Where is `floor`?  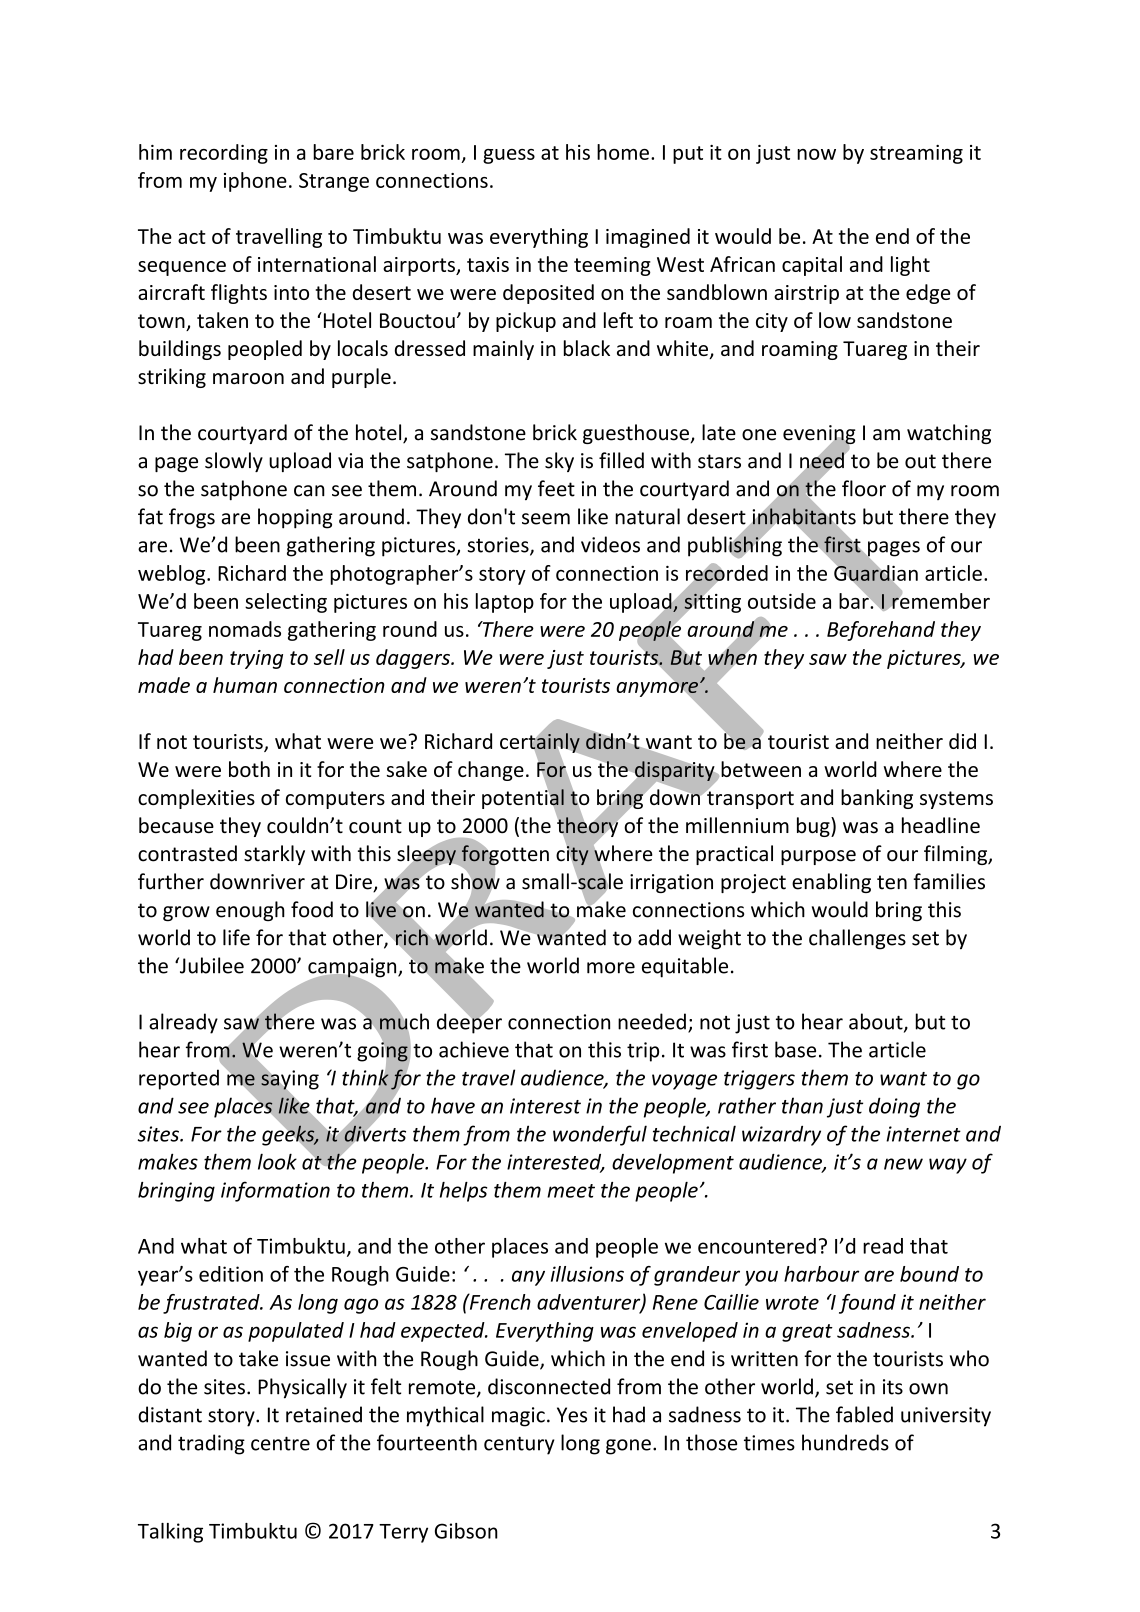 floor is located at coordinates (864, 488).
